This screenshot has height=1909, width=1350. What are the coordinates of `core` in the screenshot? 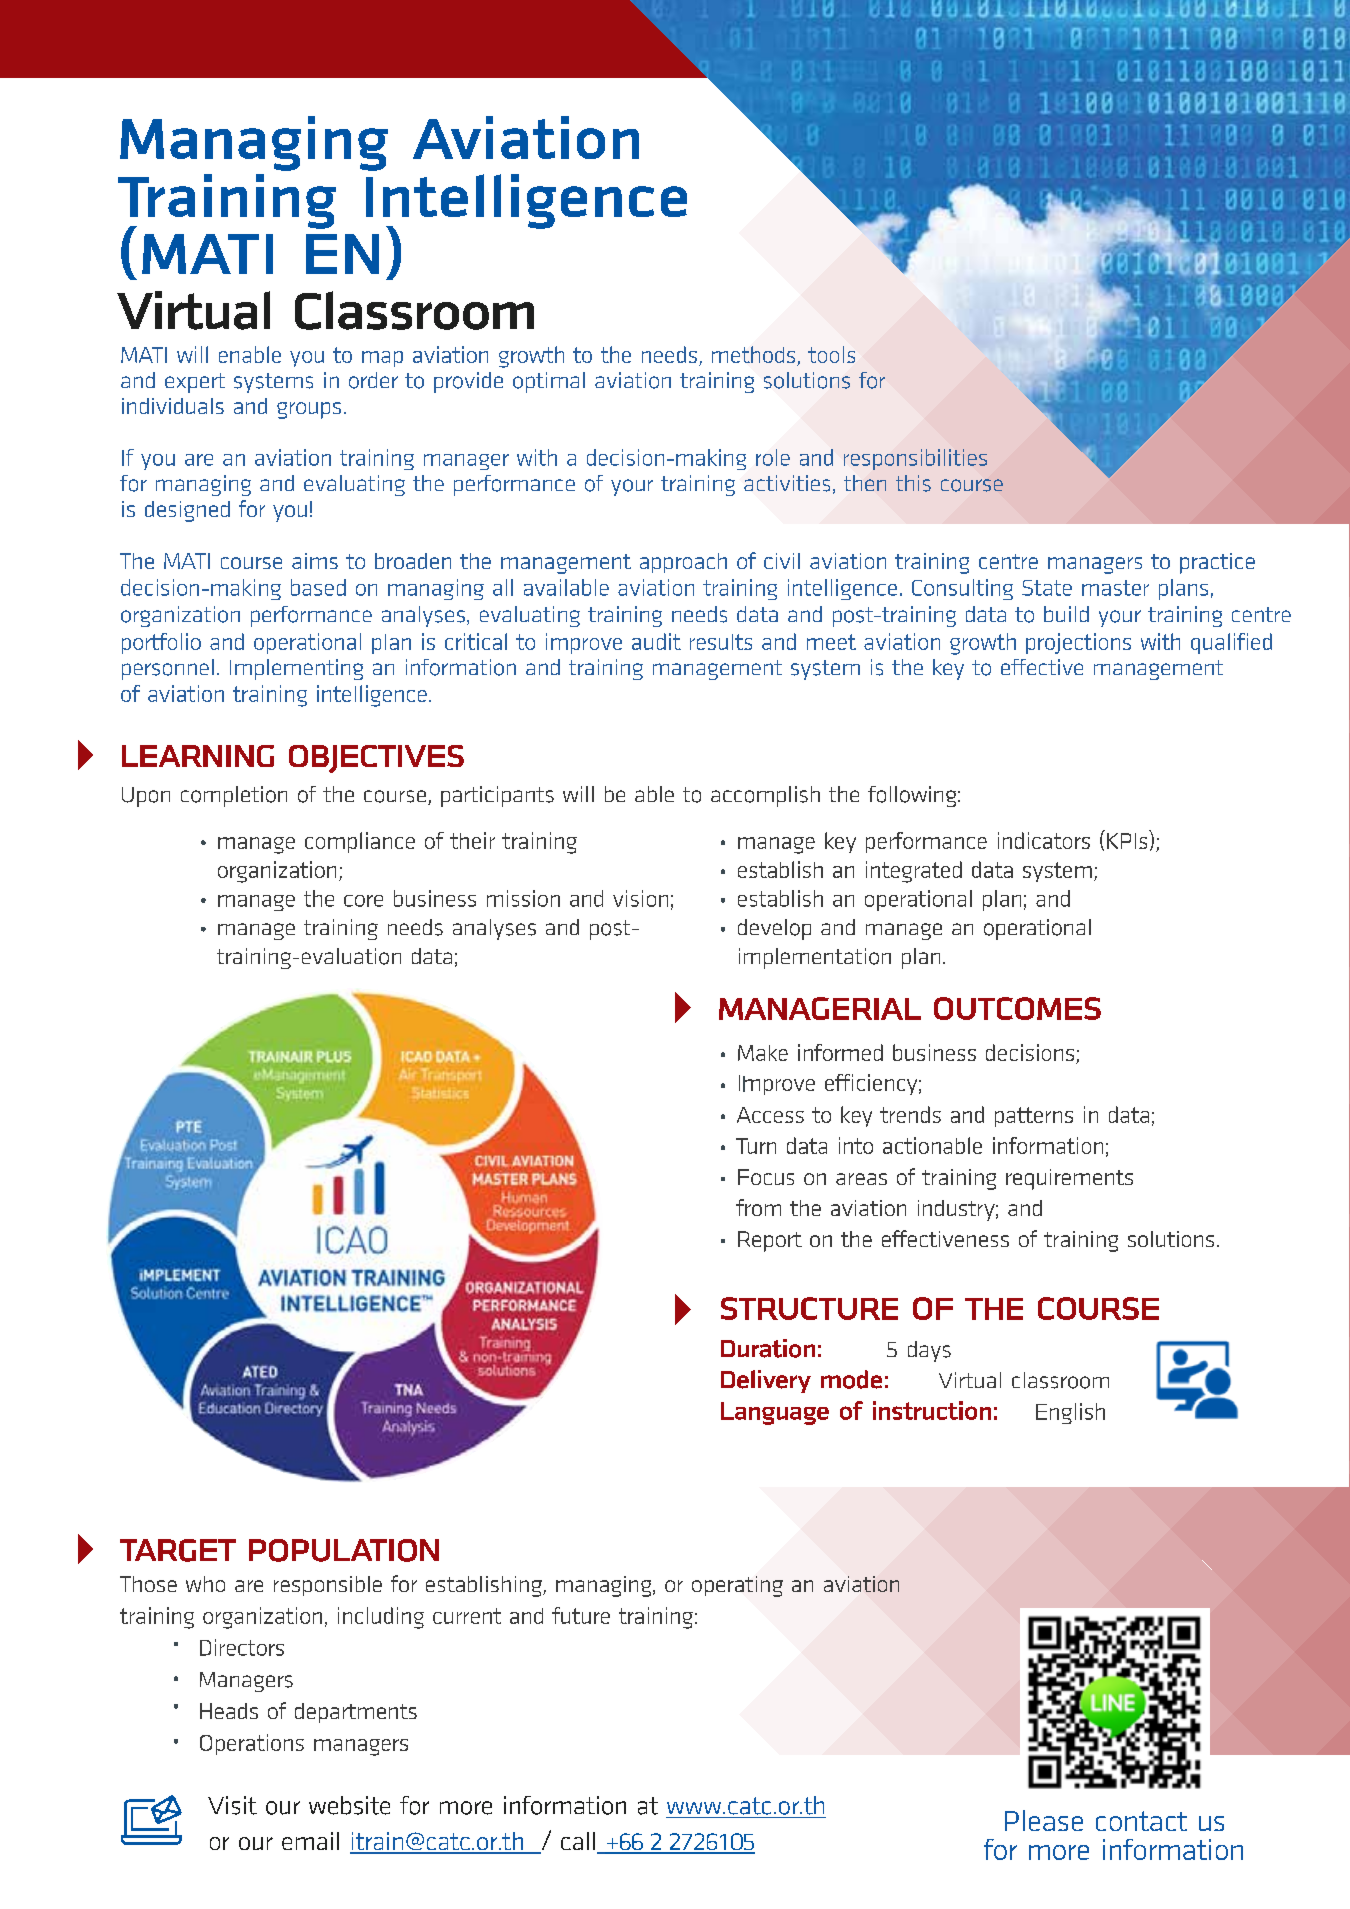 It's located at (363, 901).
